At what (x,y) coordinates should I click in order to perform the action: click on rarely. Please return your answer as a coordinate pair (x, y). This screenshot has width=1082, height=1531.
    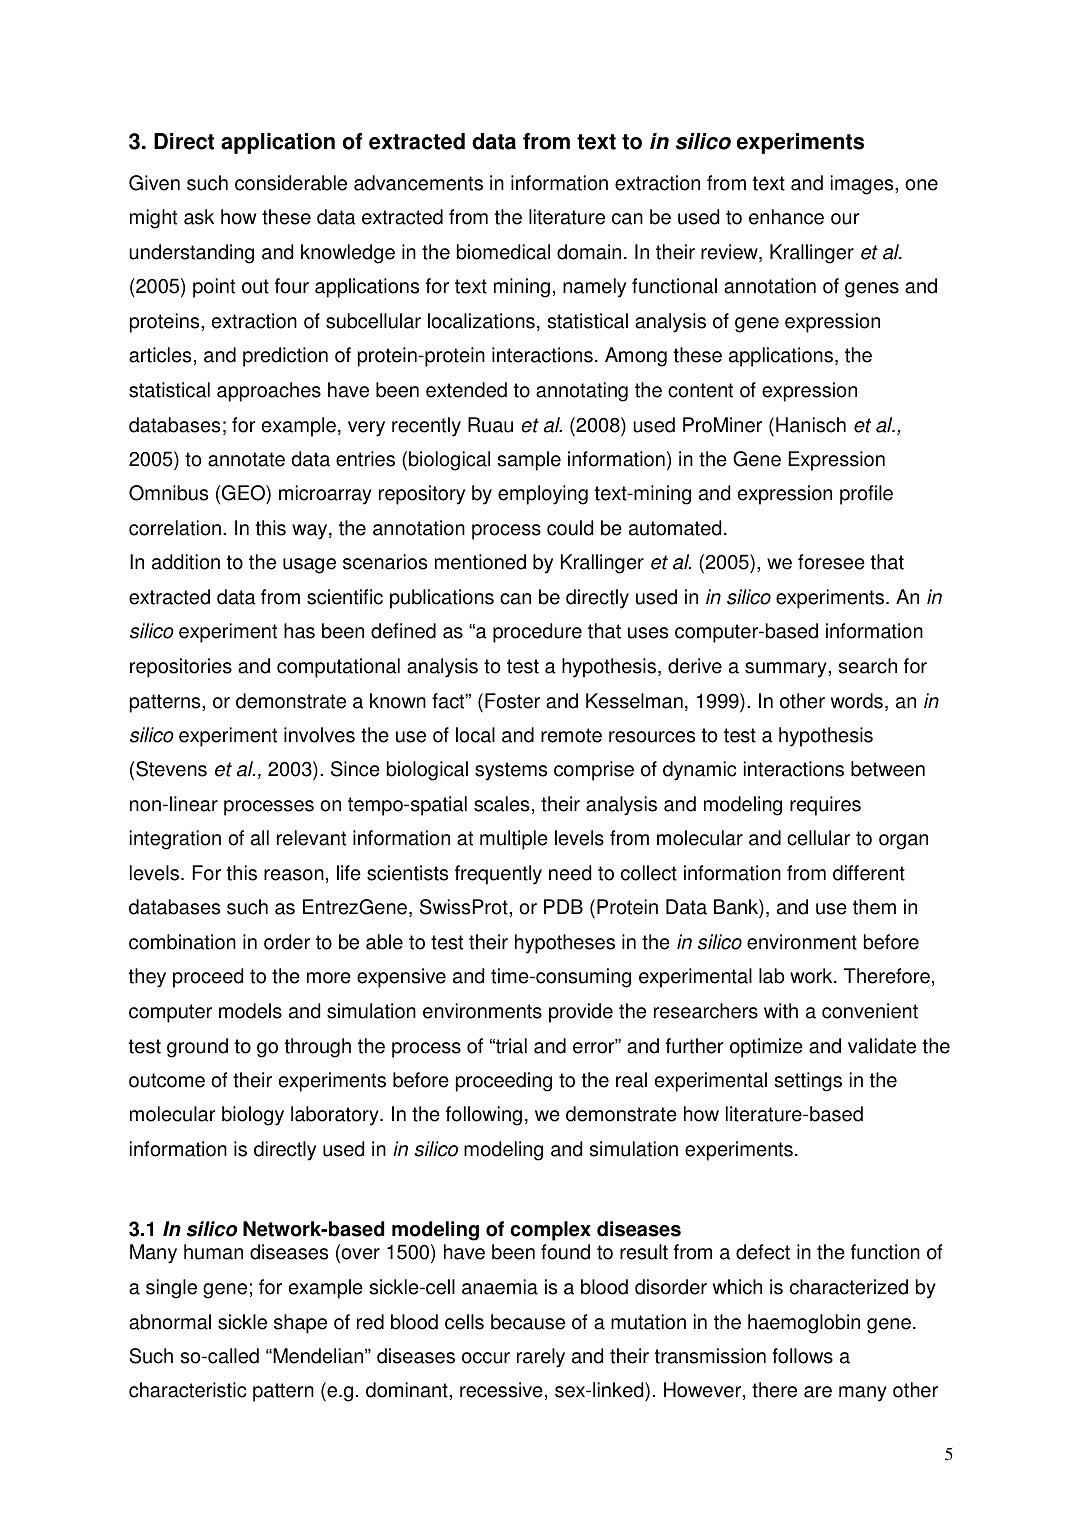
    Looking at the image, I should click on (541, 1358).
